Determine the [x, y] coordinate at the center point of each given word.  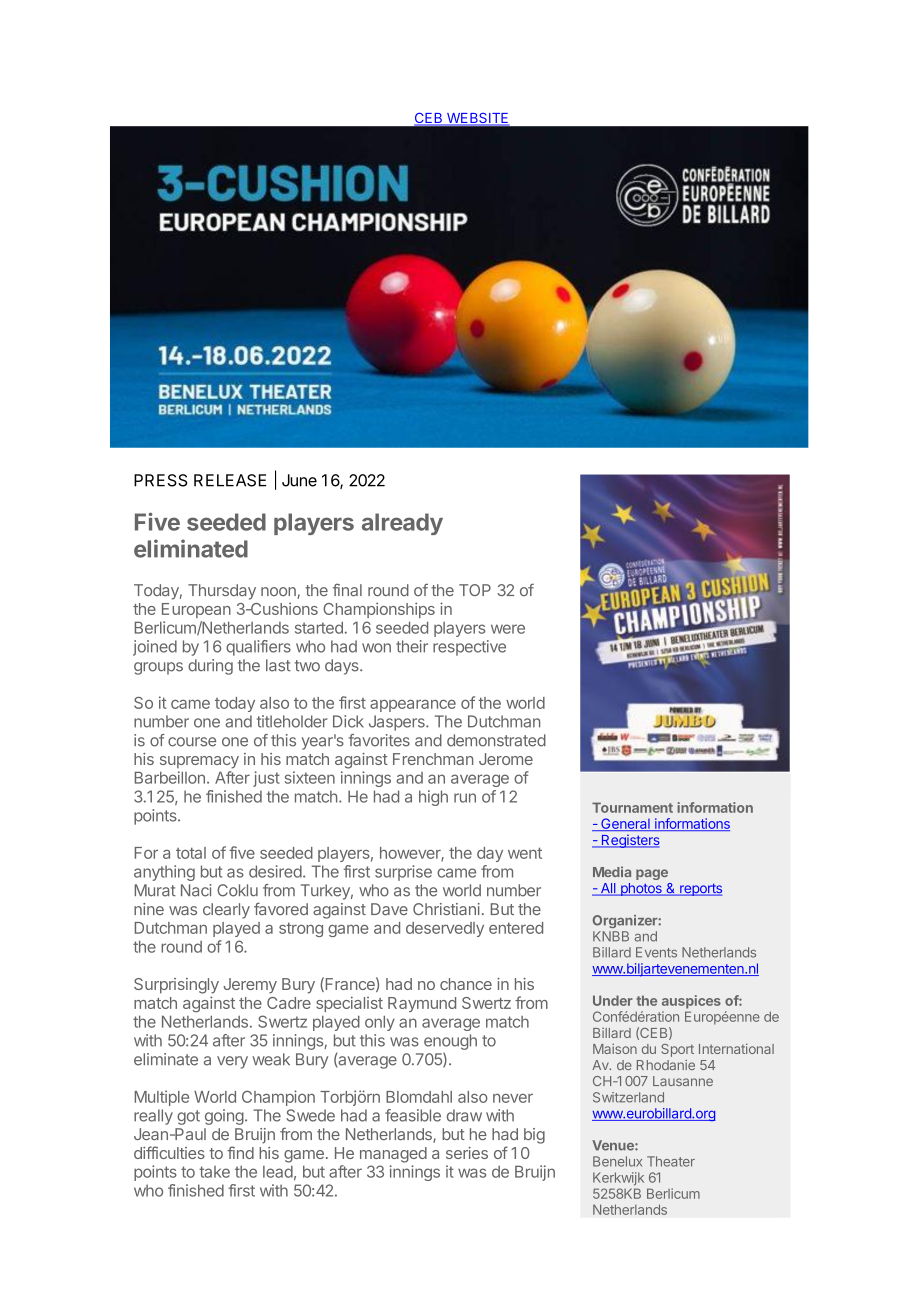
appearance [413, 705]
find [240, 1152]
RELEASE [230, 480]
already [402, 524]
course [192, 742]
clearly [226, 911]
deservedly [445, 929]
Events [656, 952]
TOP [475, 590]
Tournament [632, 807]
